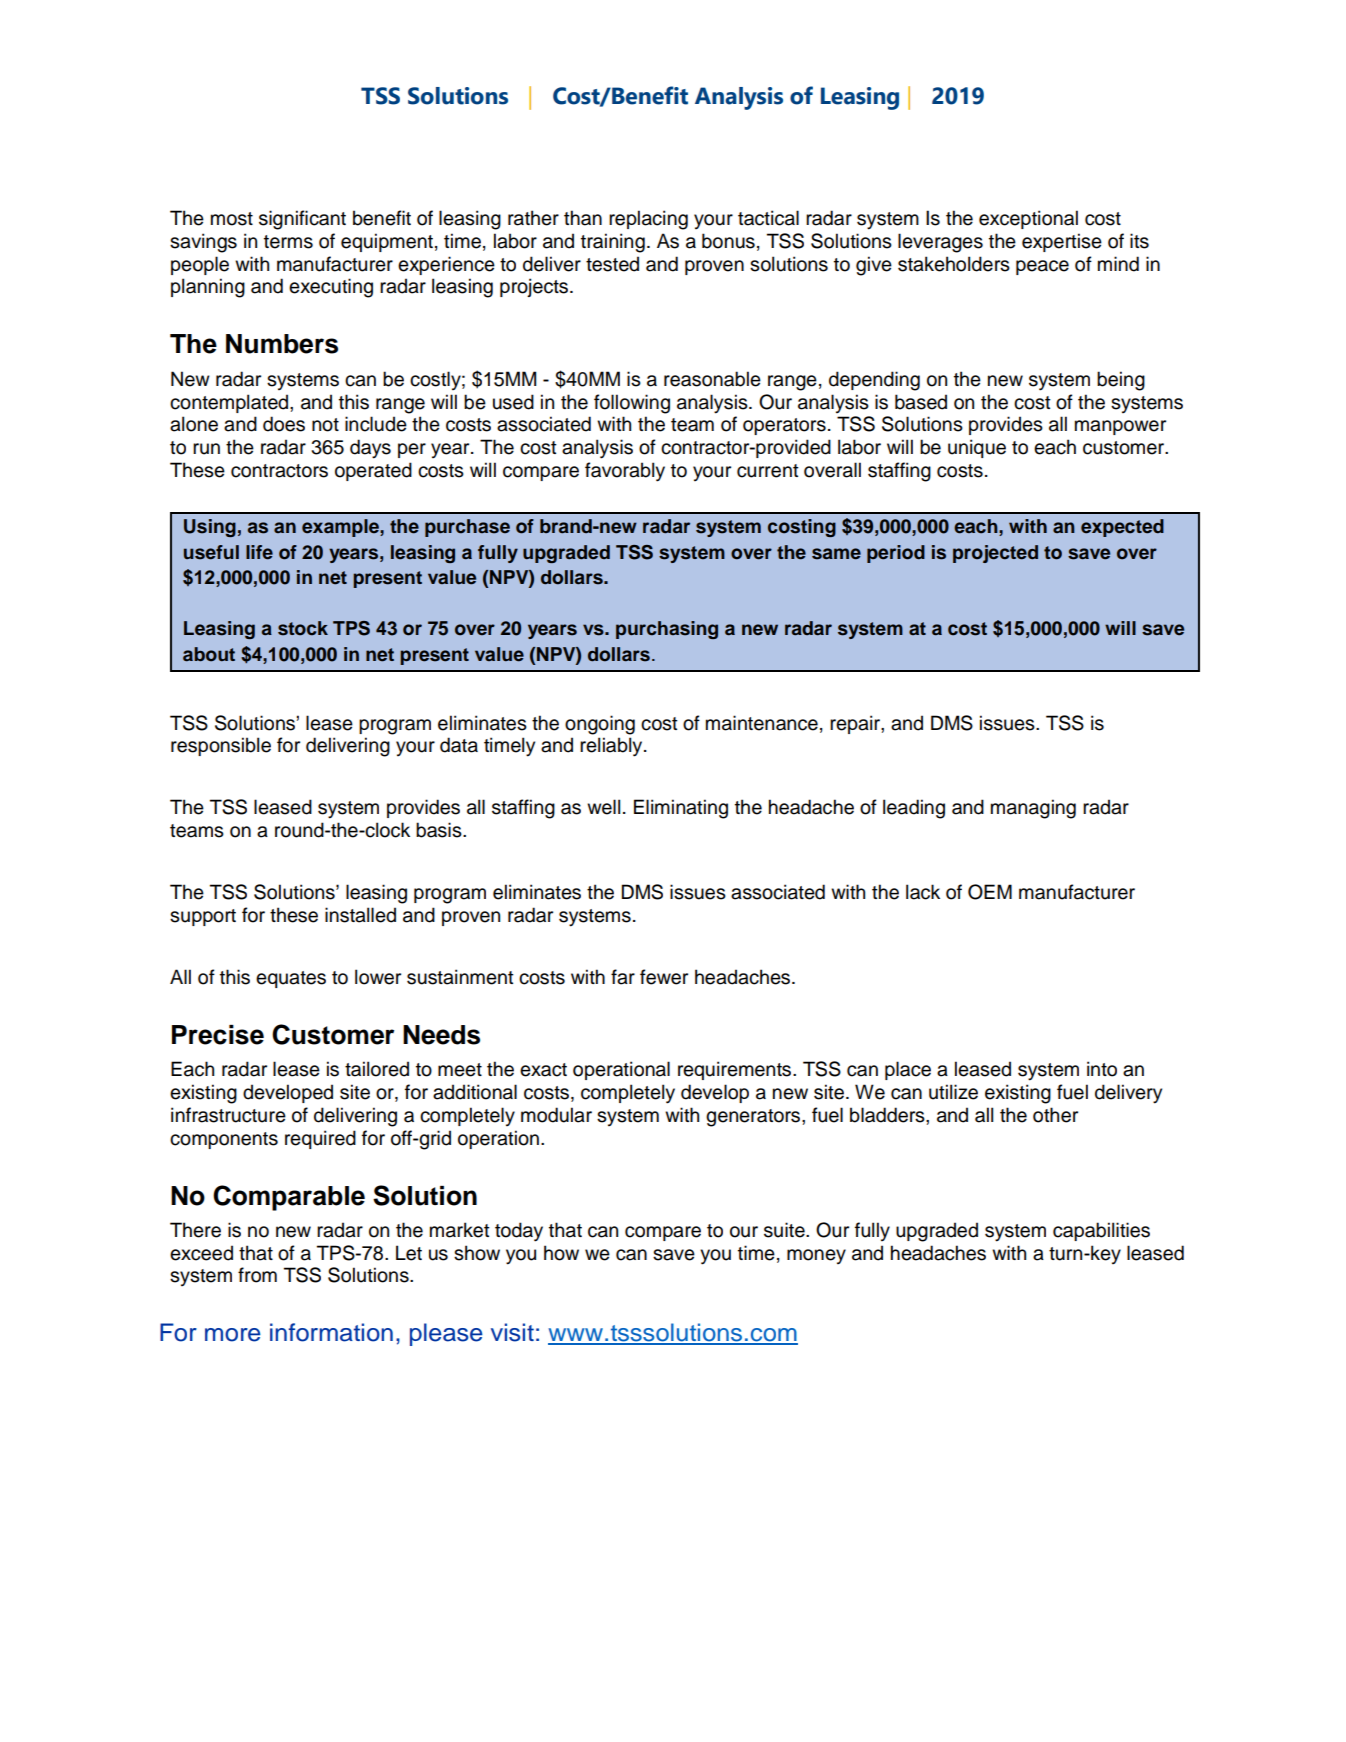 The width and height of the screenshot is (1346, 1742). What do you see at coordinates (291, 979) in the screenshot?
I see `equates` at bounding box center [291, 979].
